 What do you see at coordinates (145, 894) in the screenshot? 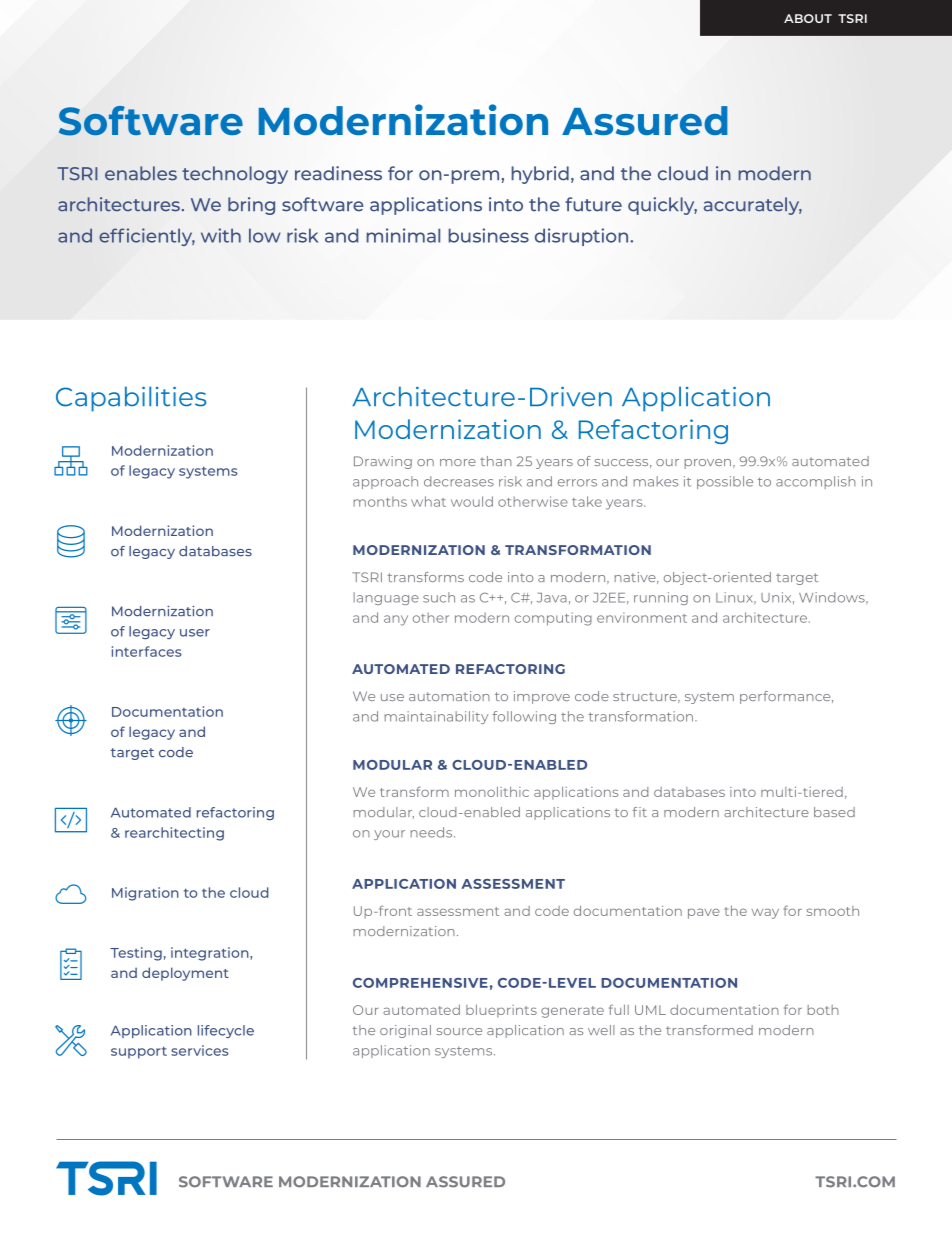
I see `Migration` at bounding box center [145, 894].
